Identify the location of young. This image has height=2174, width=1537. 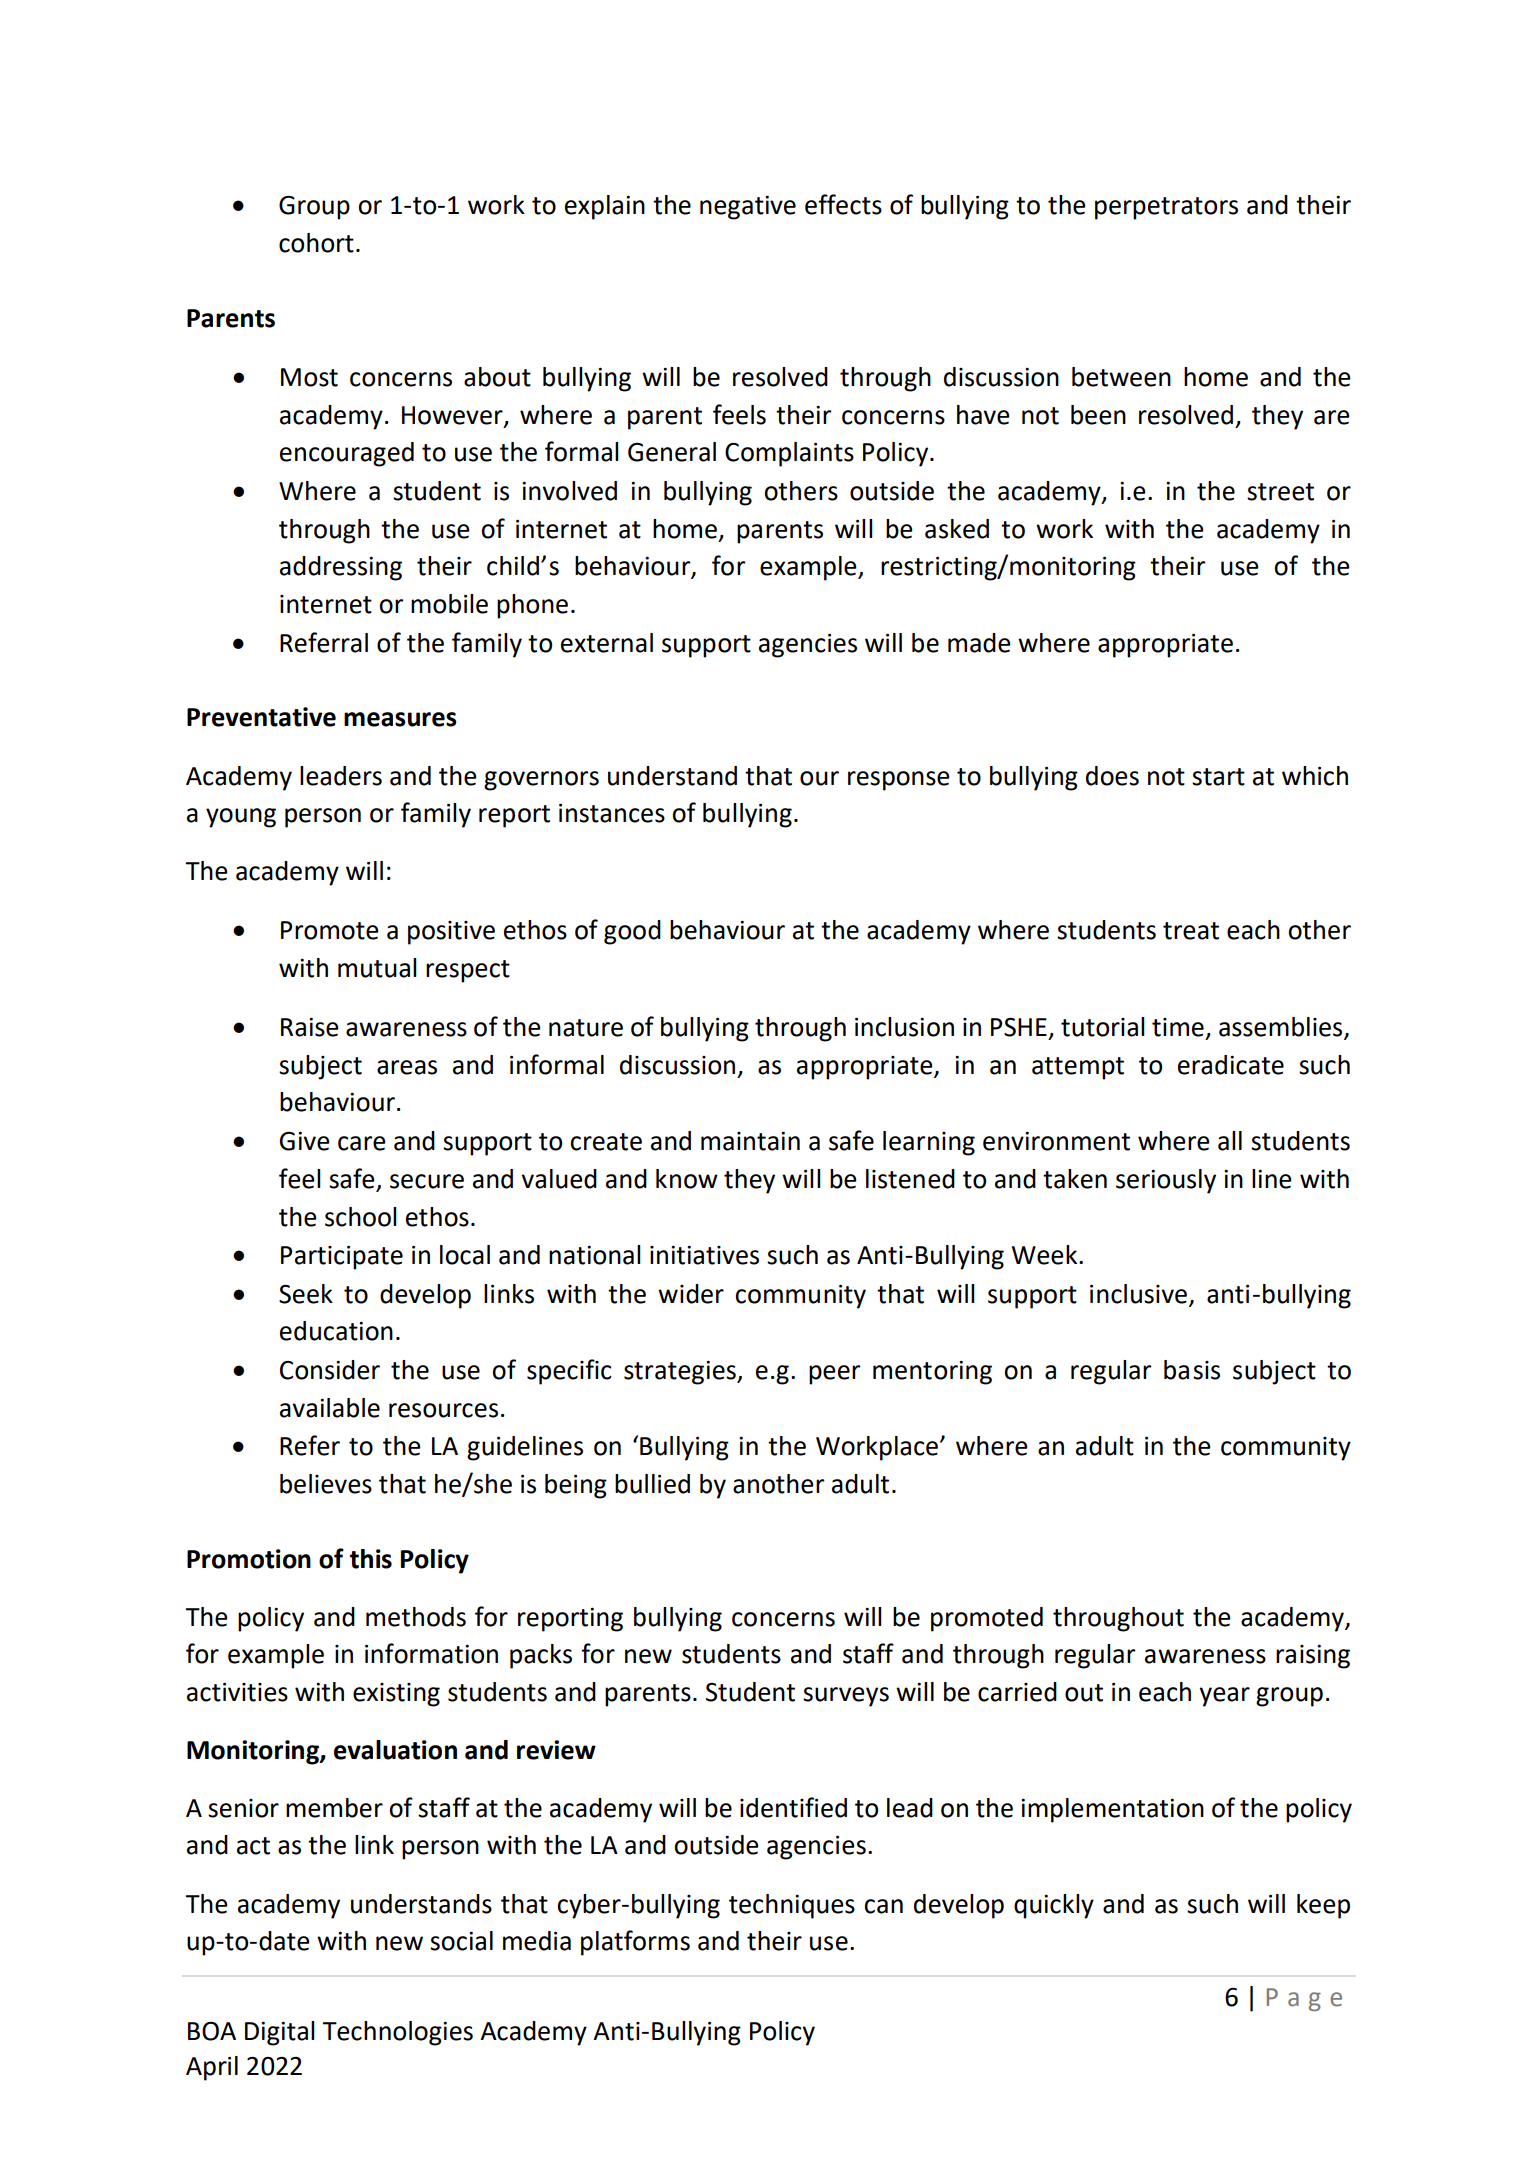
(241, 818).
